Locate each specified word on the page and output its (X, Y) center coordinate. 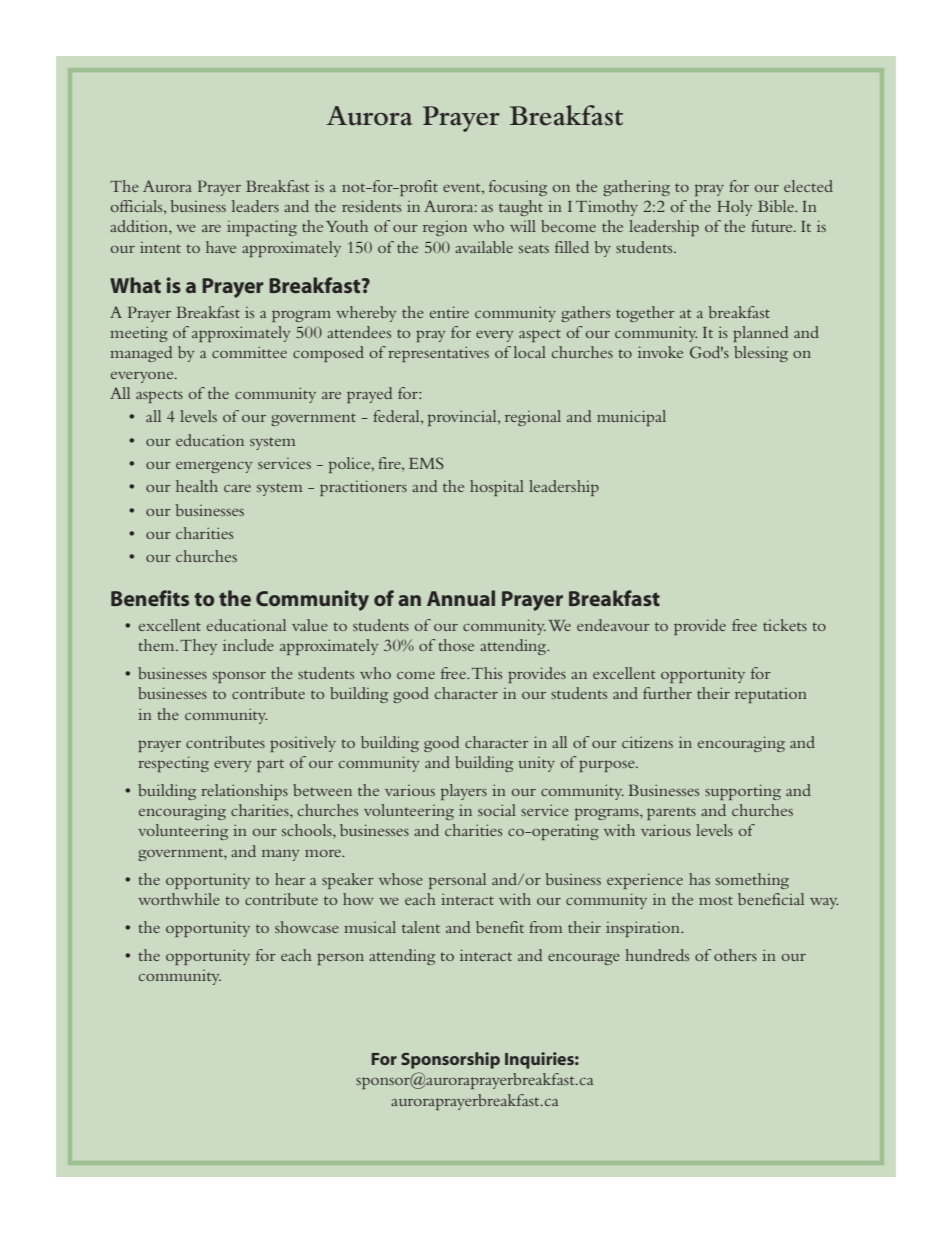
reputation (771, 695)
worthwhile (179, 899)
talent (421, 927)
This (487, 673)
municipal (631, 418)
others (735, 955)
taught (521, 208)
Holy (734, 208)
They (198, 647)
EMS (426, 463)
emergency (214, 467)
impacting (262, 228)
